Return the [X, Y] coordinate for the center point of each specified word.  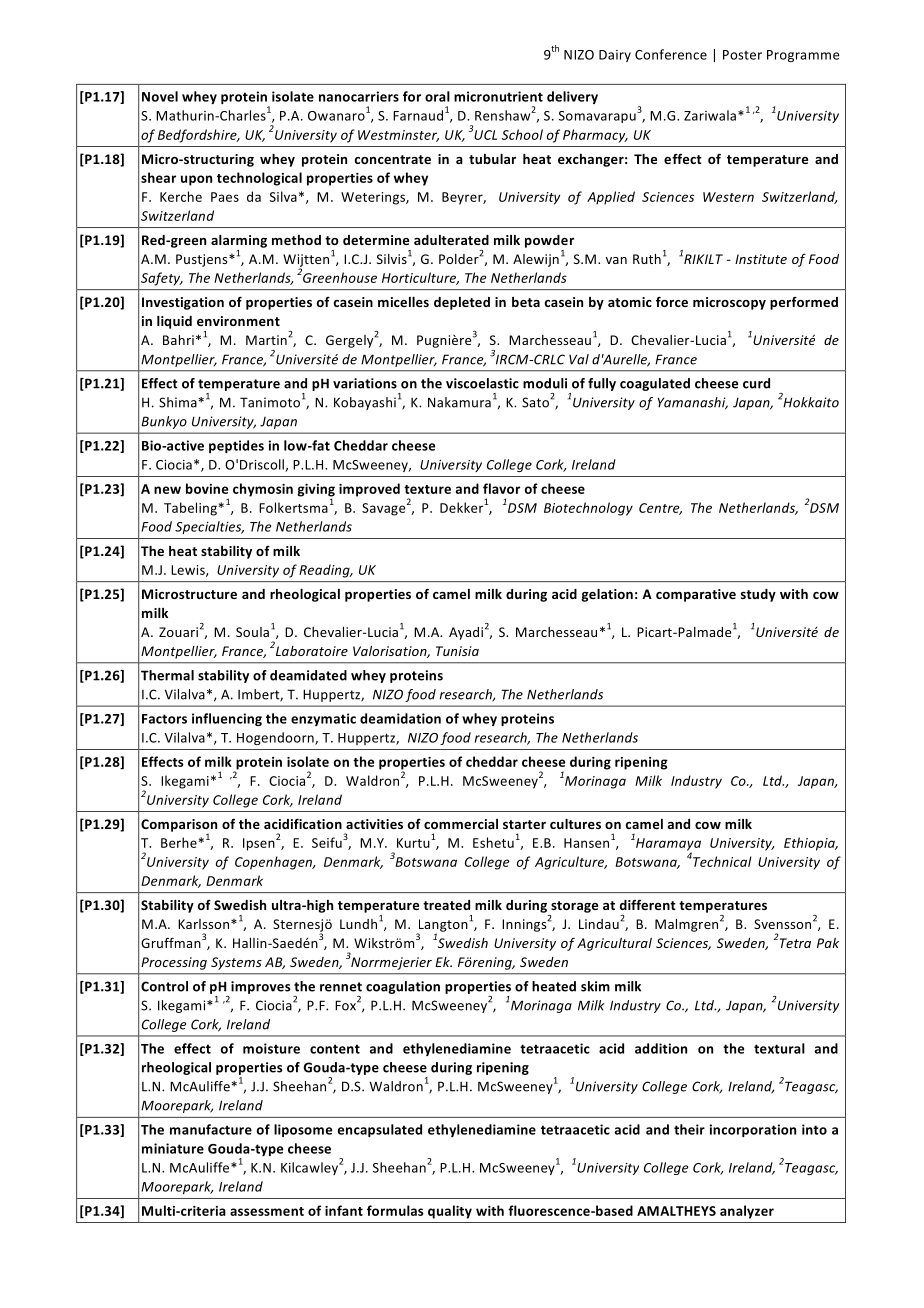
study [758, 595]
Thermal [167, 675]
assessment [267, 1211]
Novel [160, 96]
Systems [236, 963]
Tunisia [457, 651]
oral [437, 96]
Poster [742, 55]
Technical [721, 860]
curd [756, 383]
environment [238, 321]
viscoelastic [482, 383]
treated [446, 905]
